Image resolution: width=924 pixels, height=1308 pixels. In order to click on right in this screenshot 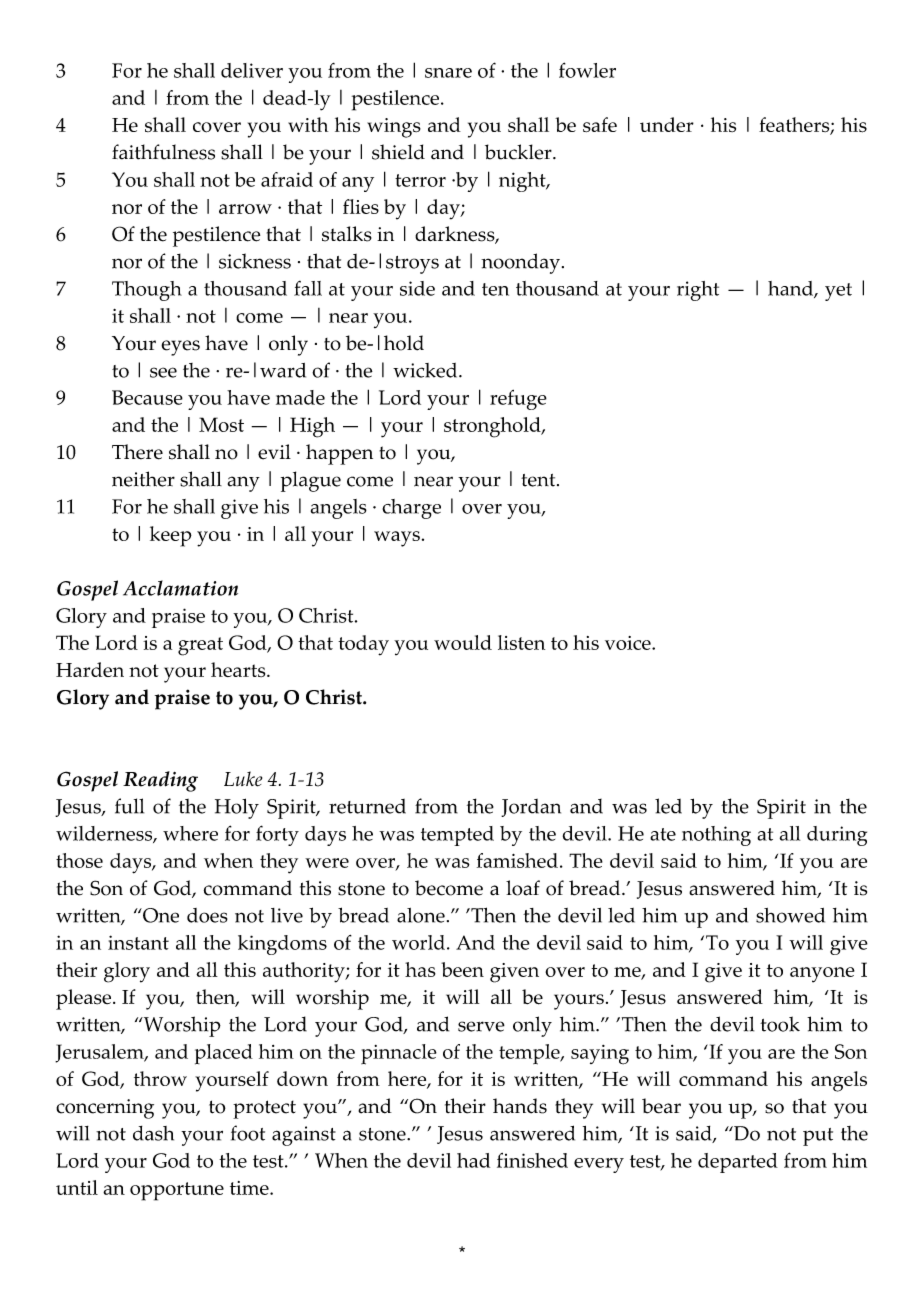, I will do `click(698, 291)`.
